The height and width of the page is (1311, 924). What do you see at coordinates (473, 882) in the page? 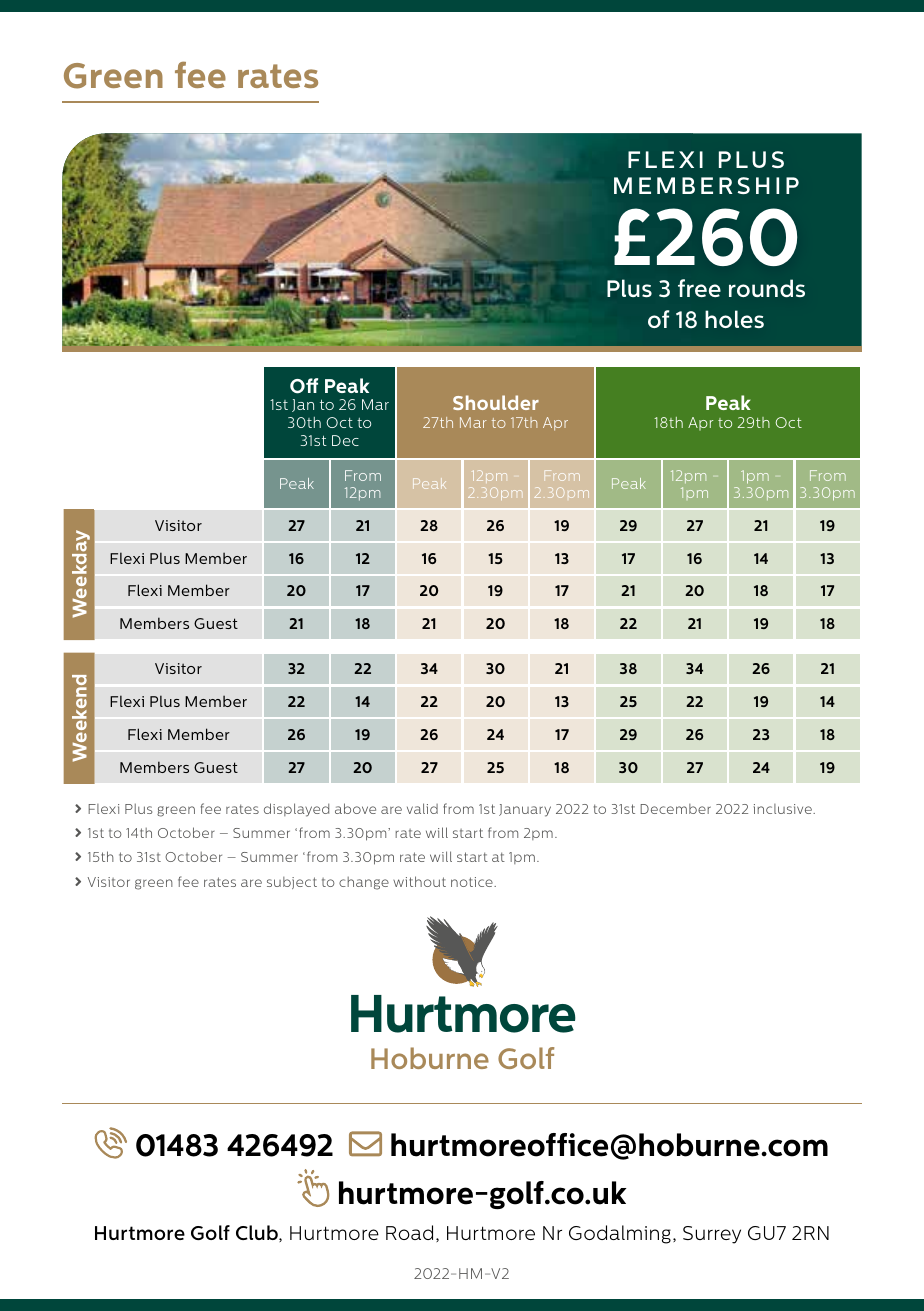
I see `notice` at bounding box center [473, 882].
